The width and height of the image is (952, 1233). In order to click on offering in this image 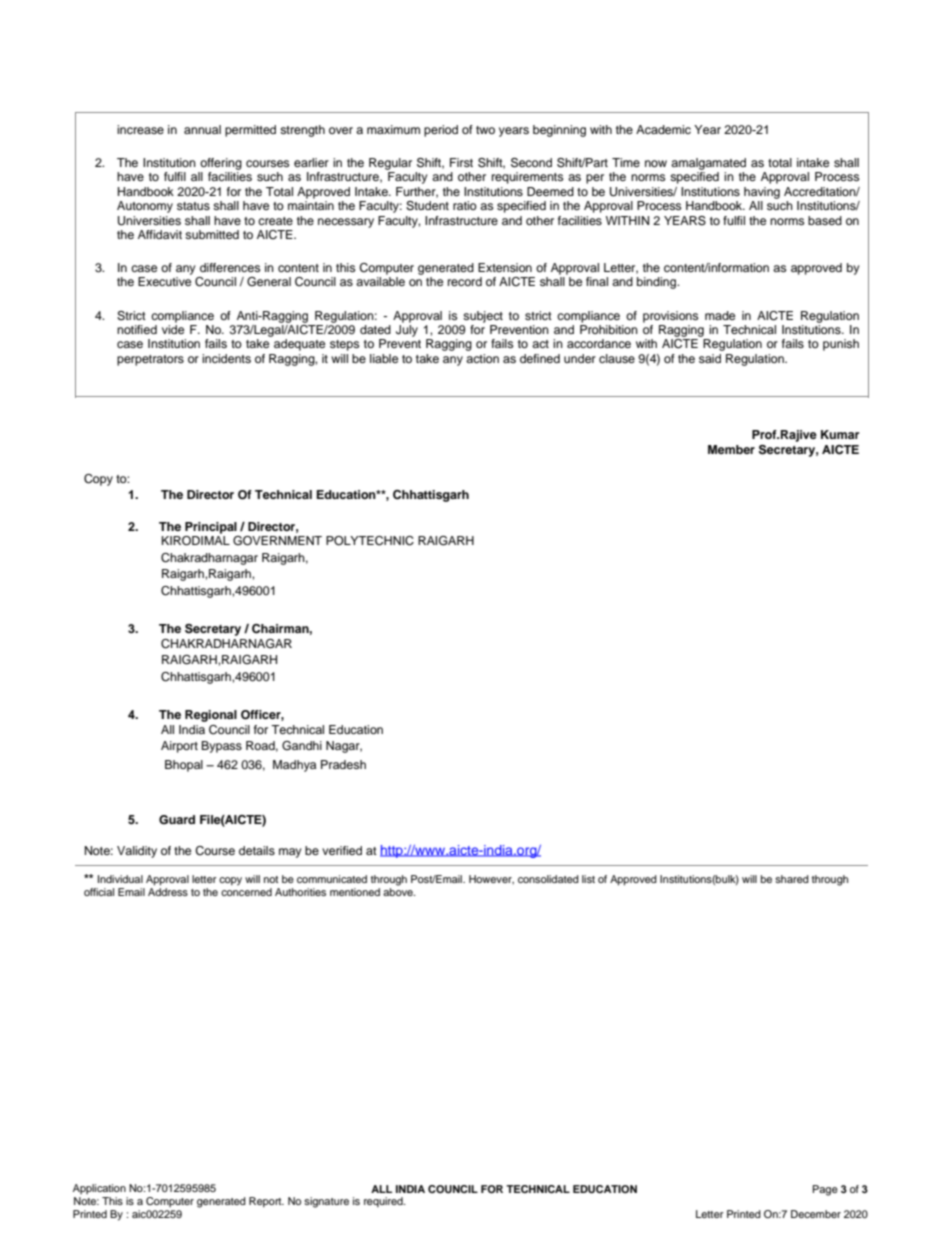, I will do `click(221, 164)`.
